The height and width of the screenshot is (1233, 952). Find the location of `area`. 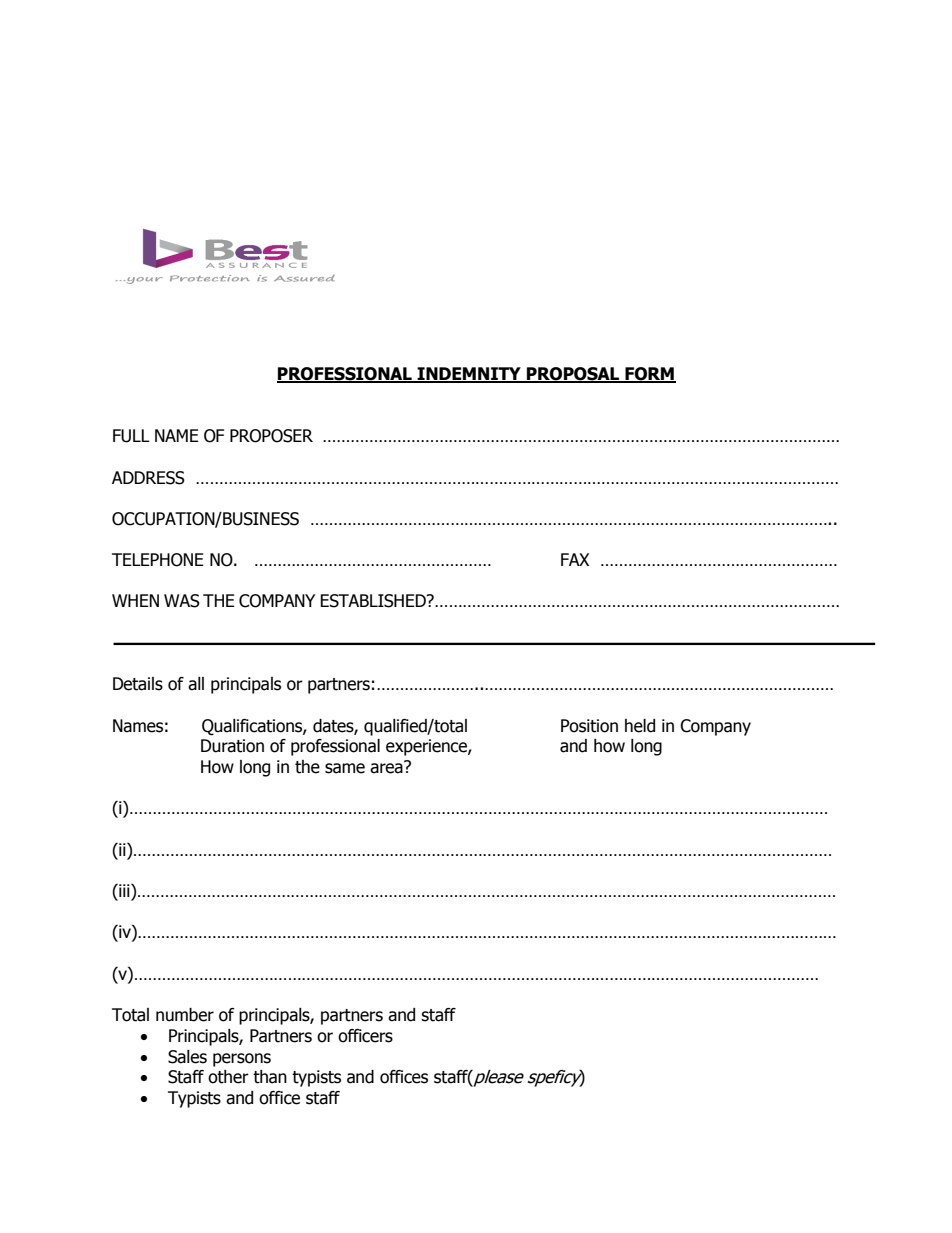

area is located at coordinates (387, 767).
